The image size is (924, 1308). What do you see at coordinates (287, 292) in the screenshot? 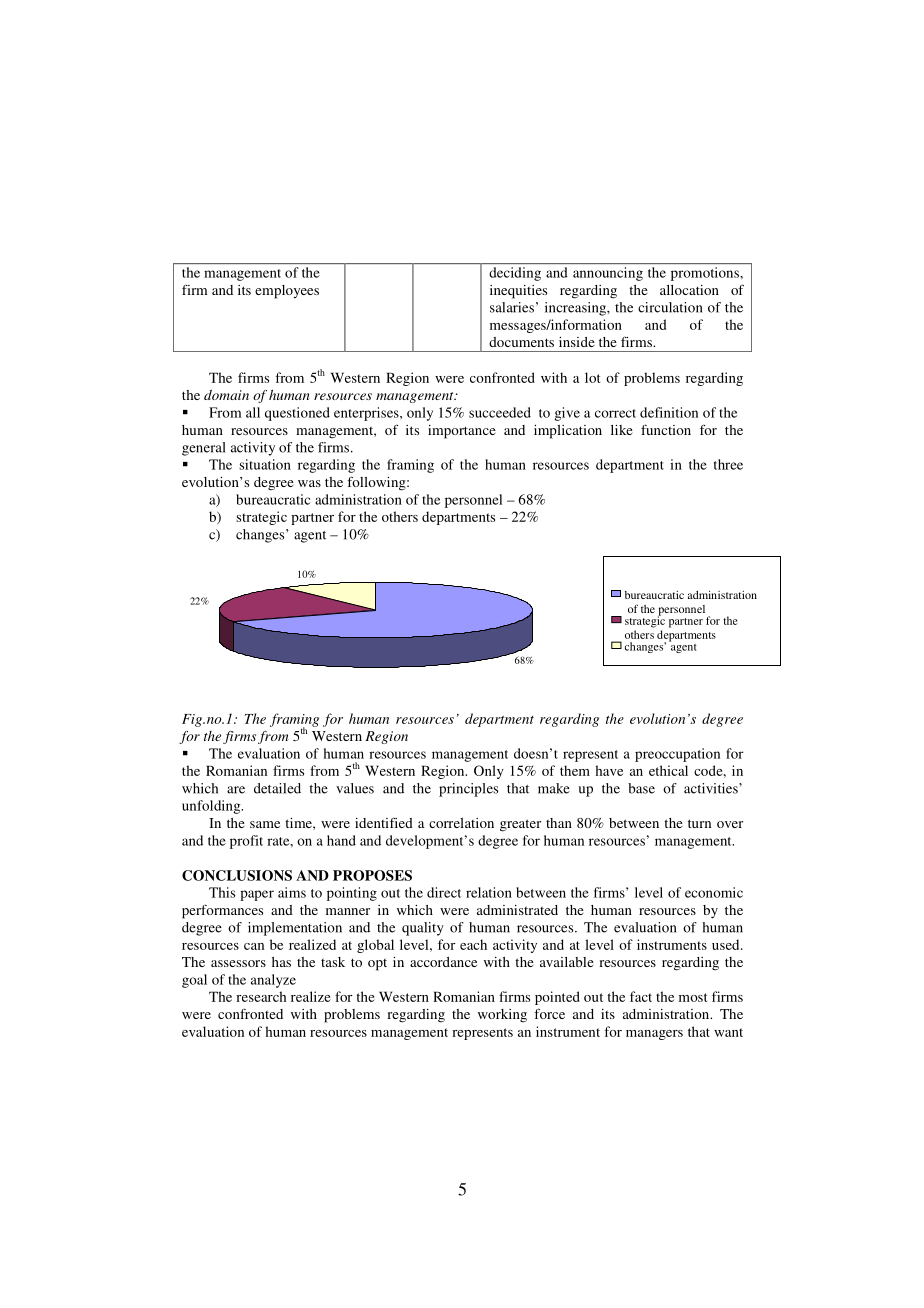
I see `employees` at bounding box center [287, 292].
